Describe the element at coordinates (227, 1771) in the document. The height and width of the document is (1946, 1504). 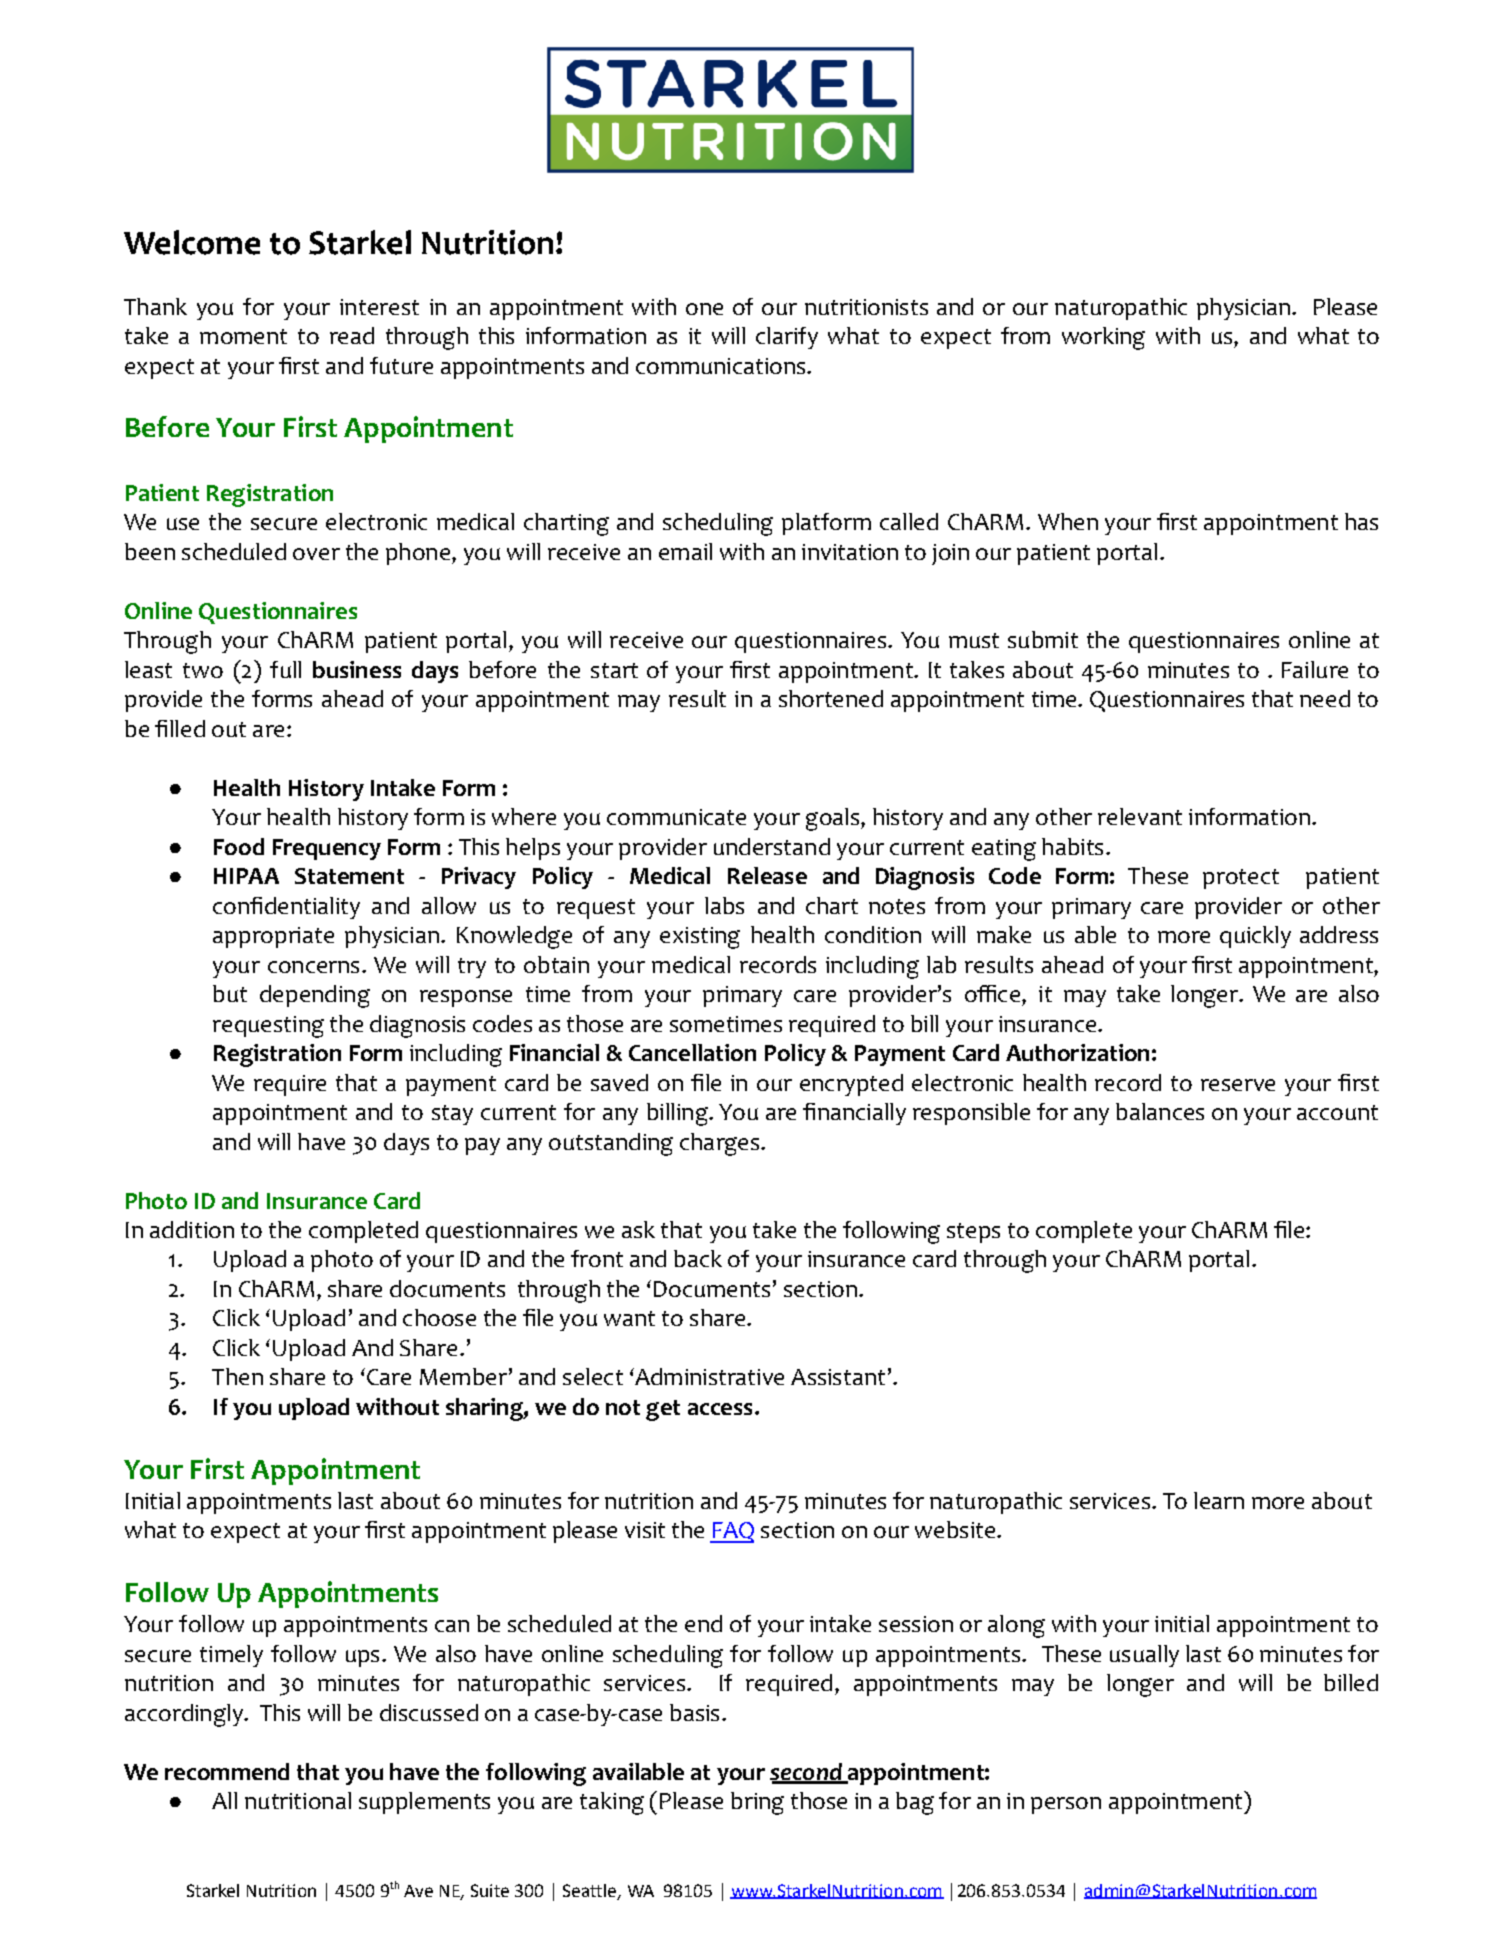
I see `recommend` at that location.
